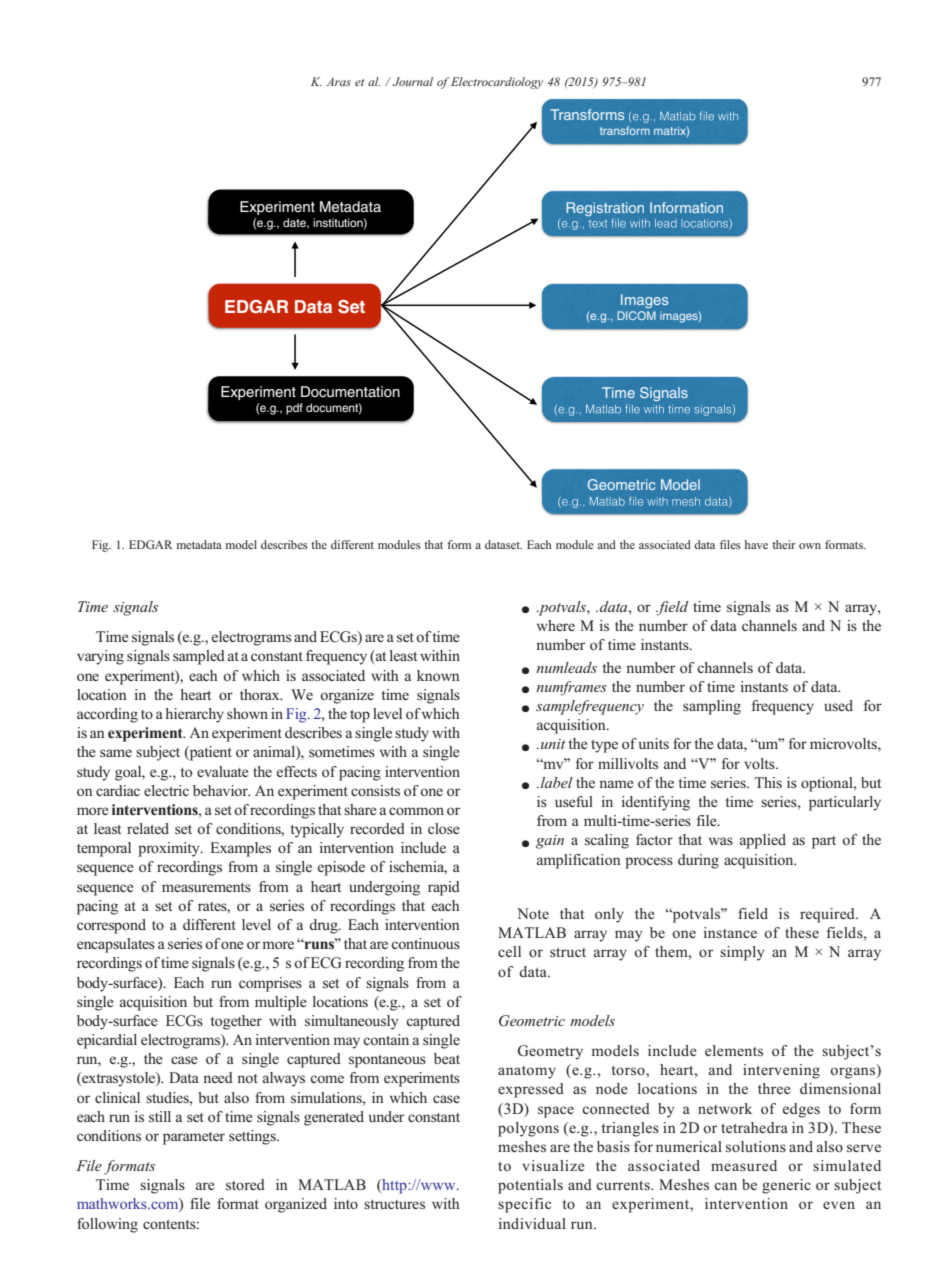 The image size is (952, 1271). What do you see at coordinates (712, 707) in the page?
I see `sampling` at bounding box center [712, 707].
